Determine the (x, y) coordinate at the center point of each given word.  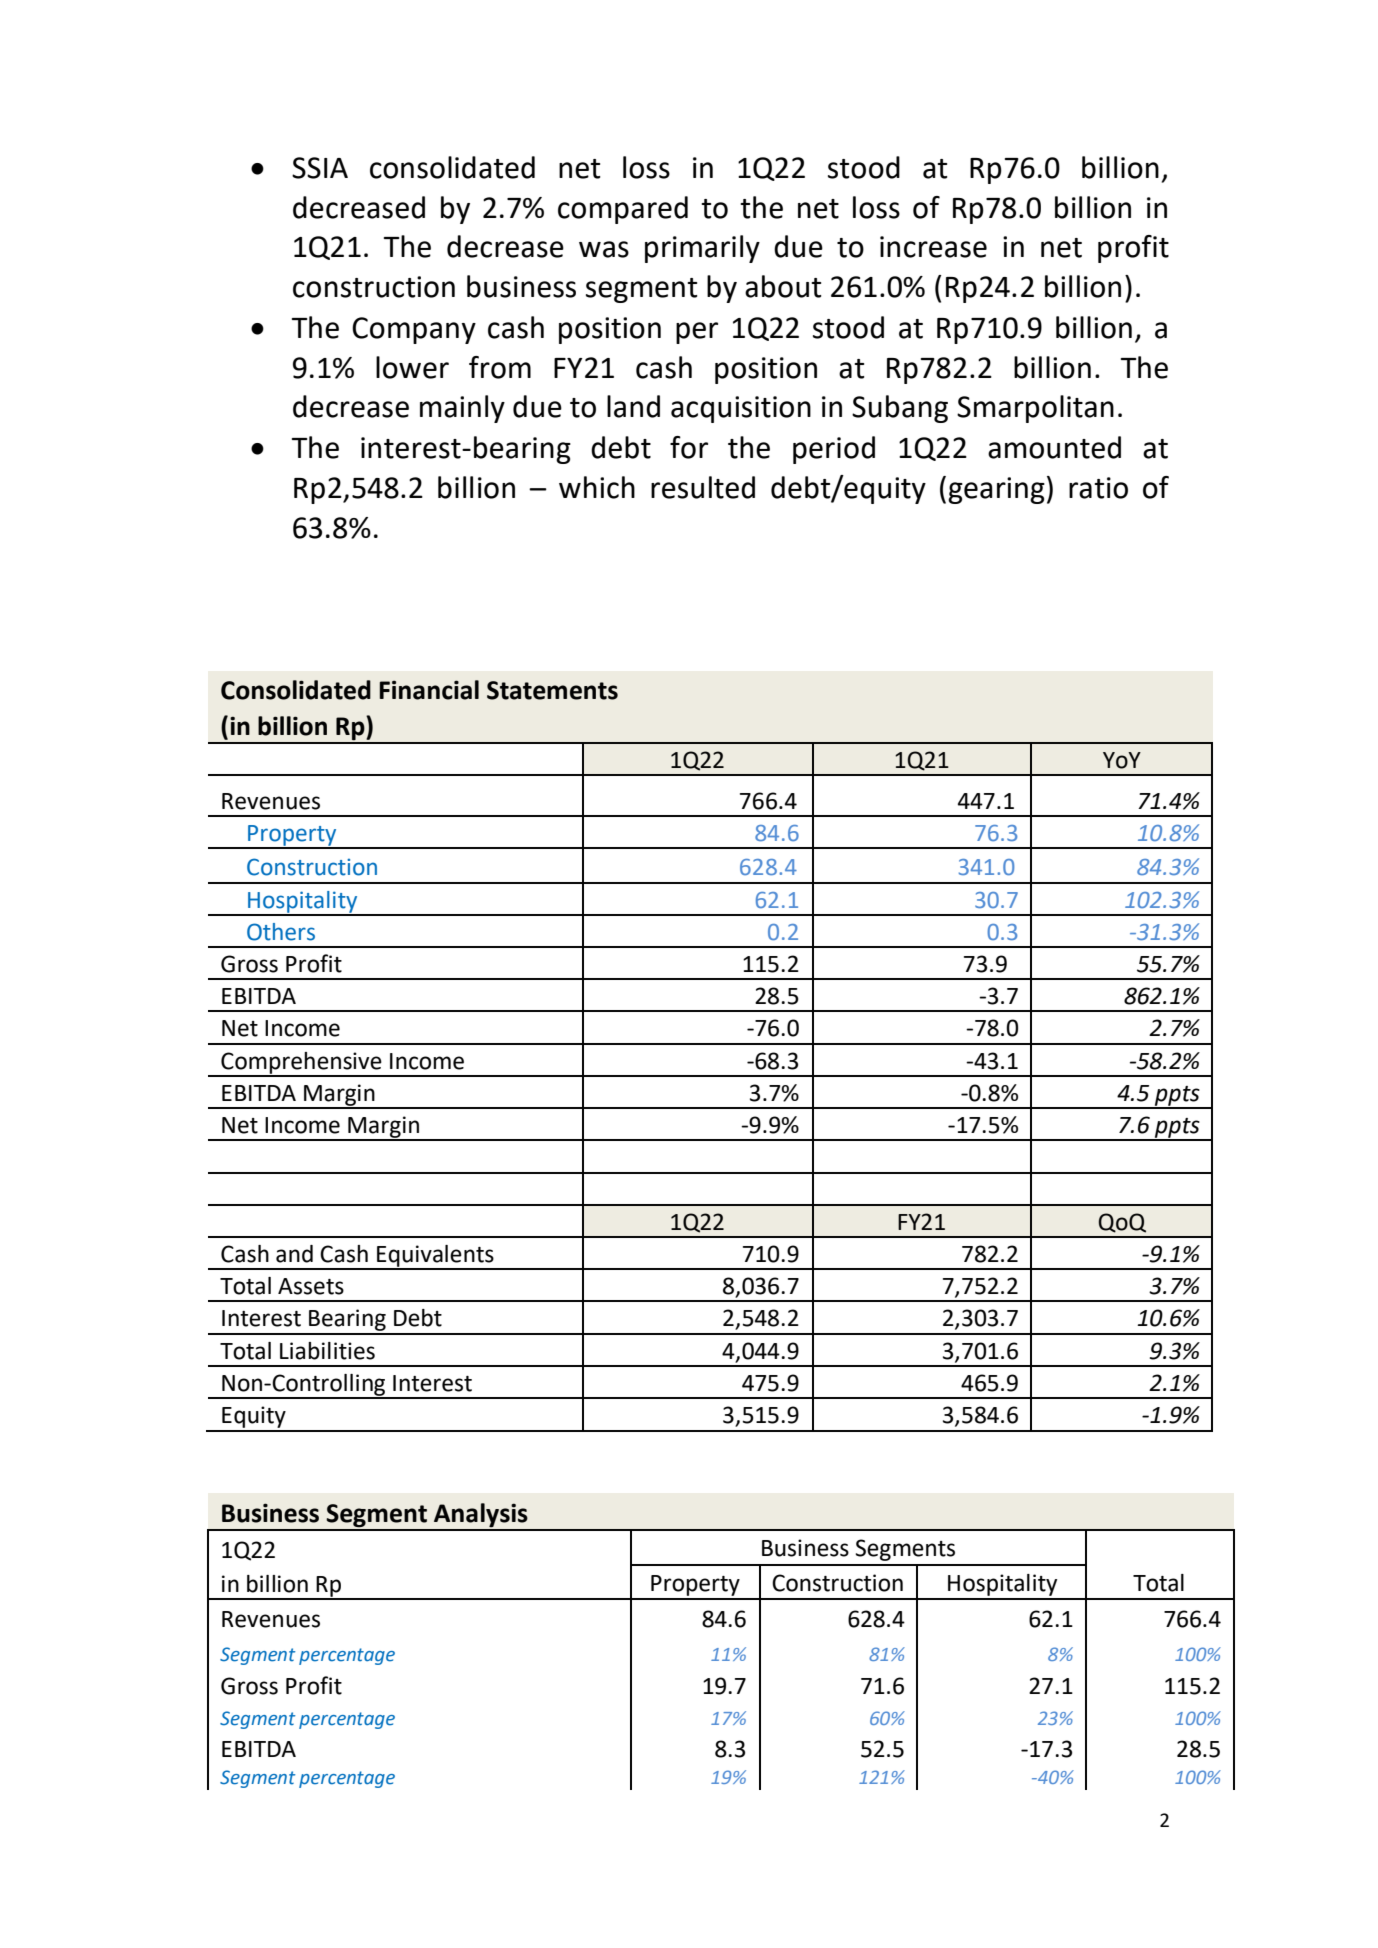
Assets (311, 1286)
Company (414, 330)
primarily (702, 249)
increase (933, 247)
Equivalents (435, 1257)
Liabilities (327, 1351)
